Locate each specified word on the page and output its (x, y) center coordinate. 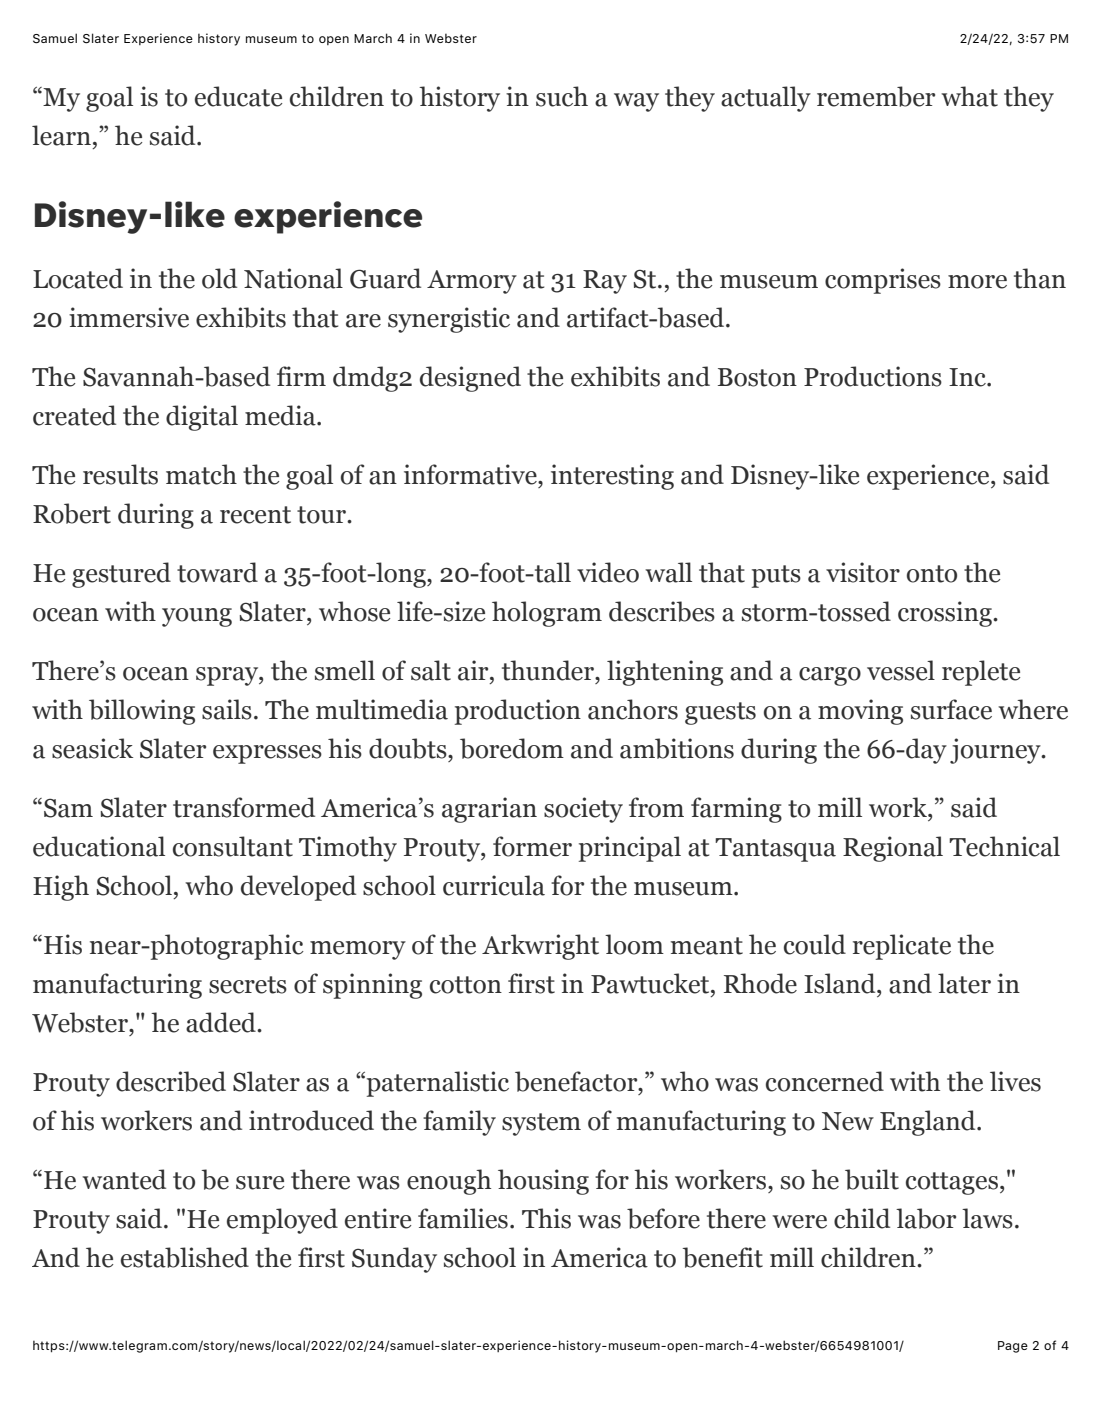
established (185, 1257)
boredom (512, 748)
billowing (142, 712)
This (546, 1218)
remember (876, 96)
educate (238, 96)
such (562, 96)
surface (951, 709)
